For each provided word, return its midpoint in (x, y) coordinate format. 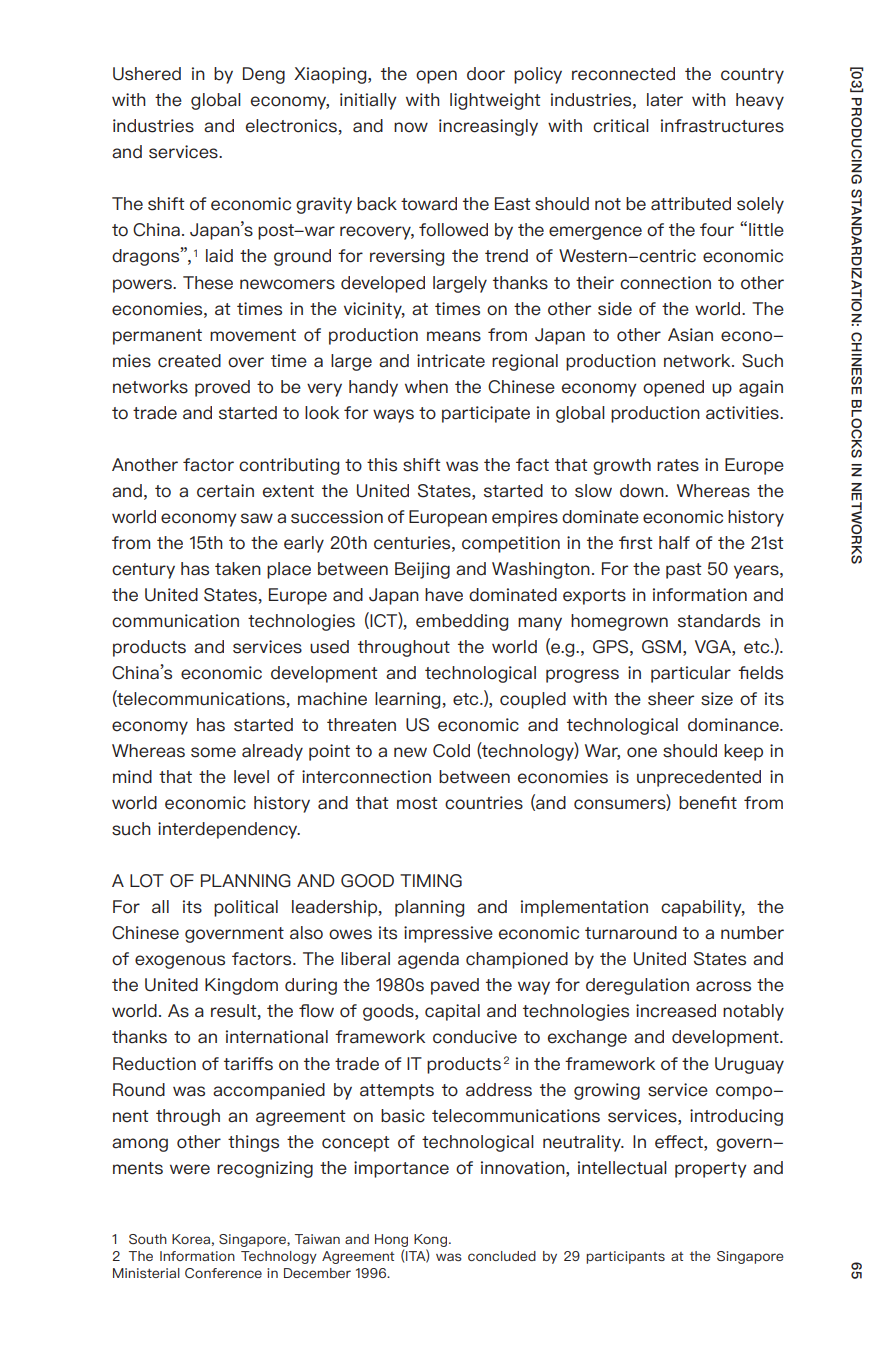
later (665, 100)
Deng (264, 75)
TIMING (431, 881)
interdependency (229, 830)
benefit (708, 803)
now (411, 127)
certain (225, 491)
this (382, 465)
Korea (191, 1239)
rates (678, 465)
